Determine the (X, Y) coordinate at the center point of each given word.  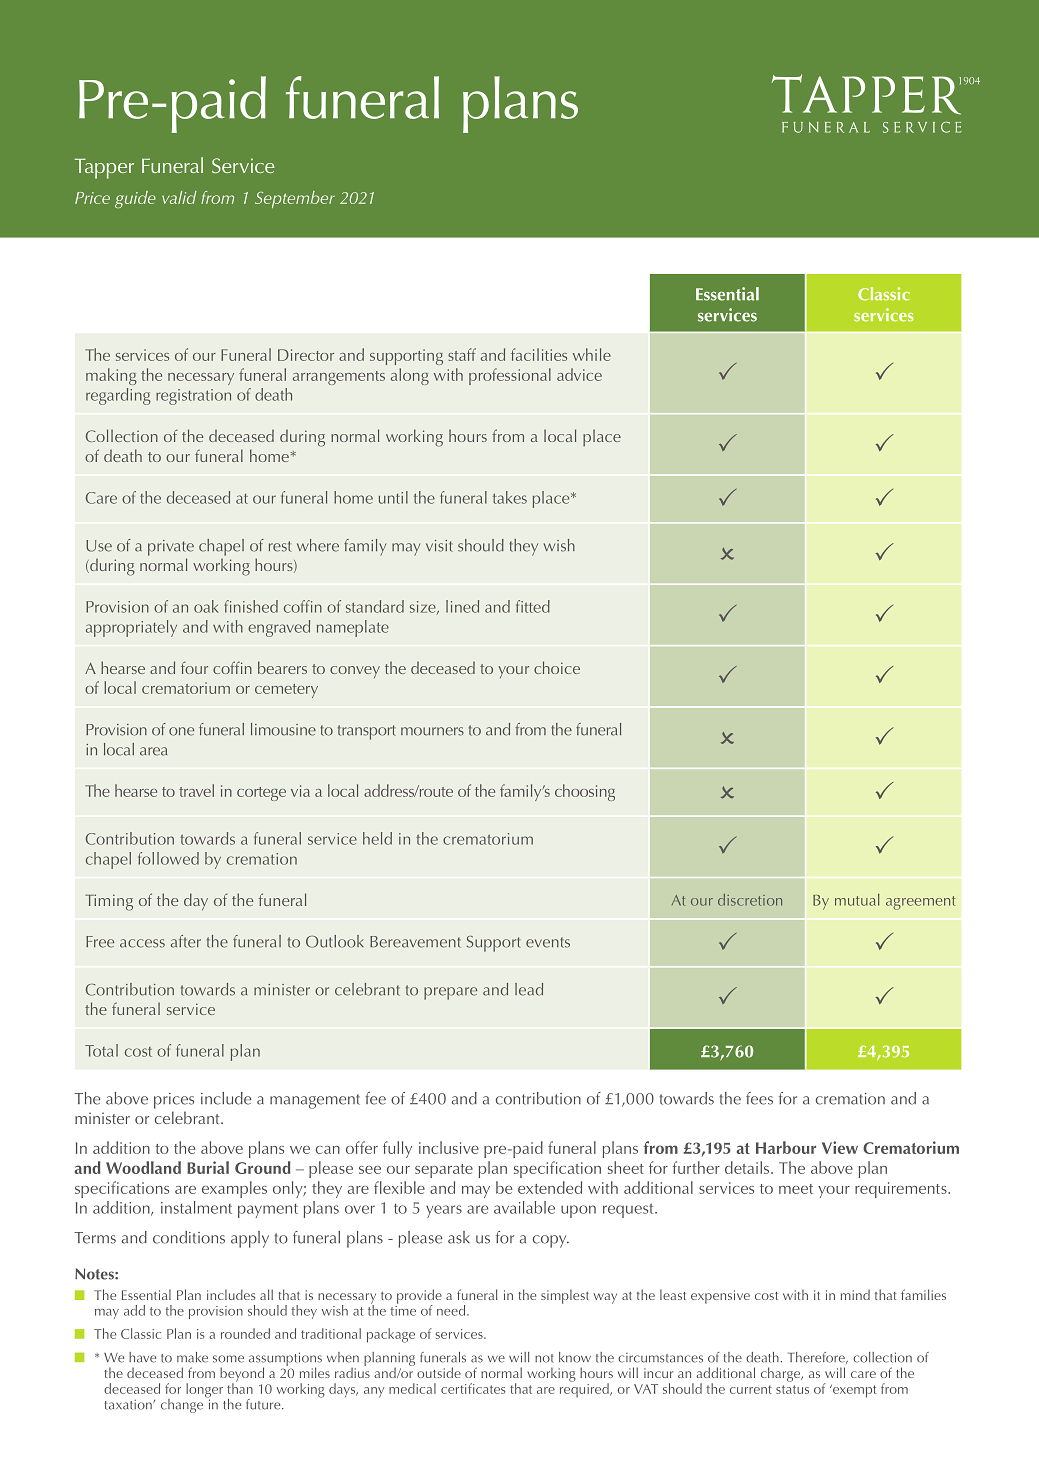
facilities (539, 354)
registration (193, 397)
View (840, 1147)
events (548, 942)
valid (179, 197)
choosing (585, 792)
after (186, 941)
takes (510, 497)
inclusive (449, 1147)
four (194, 667)
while (592, 354)
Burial (208, 1167)
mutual (857, 900)
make (192, 1357)
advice (579, 374)
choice (557, 667)
